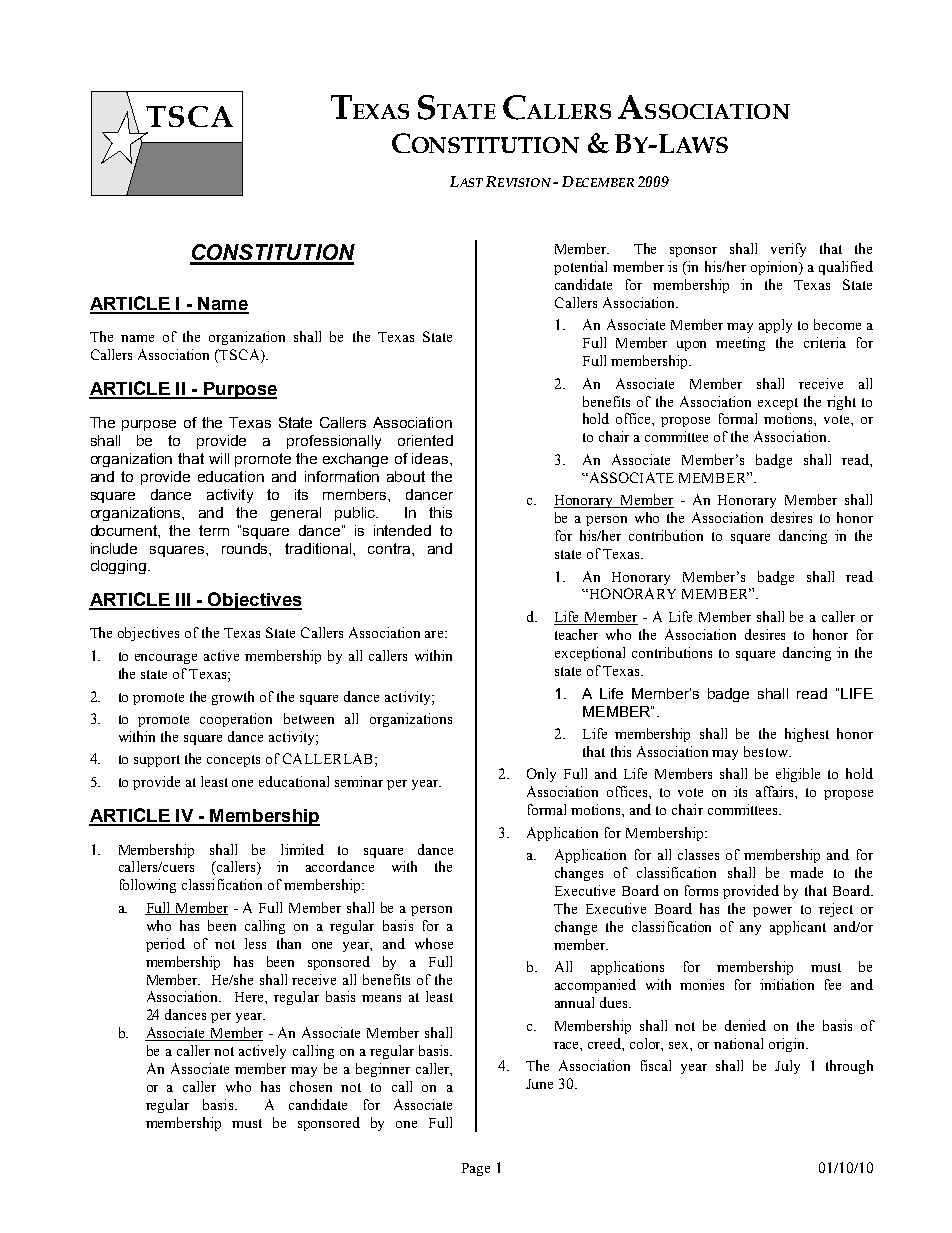 The image size is (952, 1233). What do you see at coordinates (580, 268) in the screenshot?
I see `potential` at bounding box center [580, 268].
